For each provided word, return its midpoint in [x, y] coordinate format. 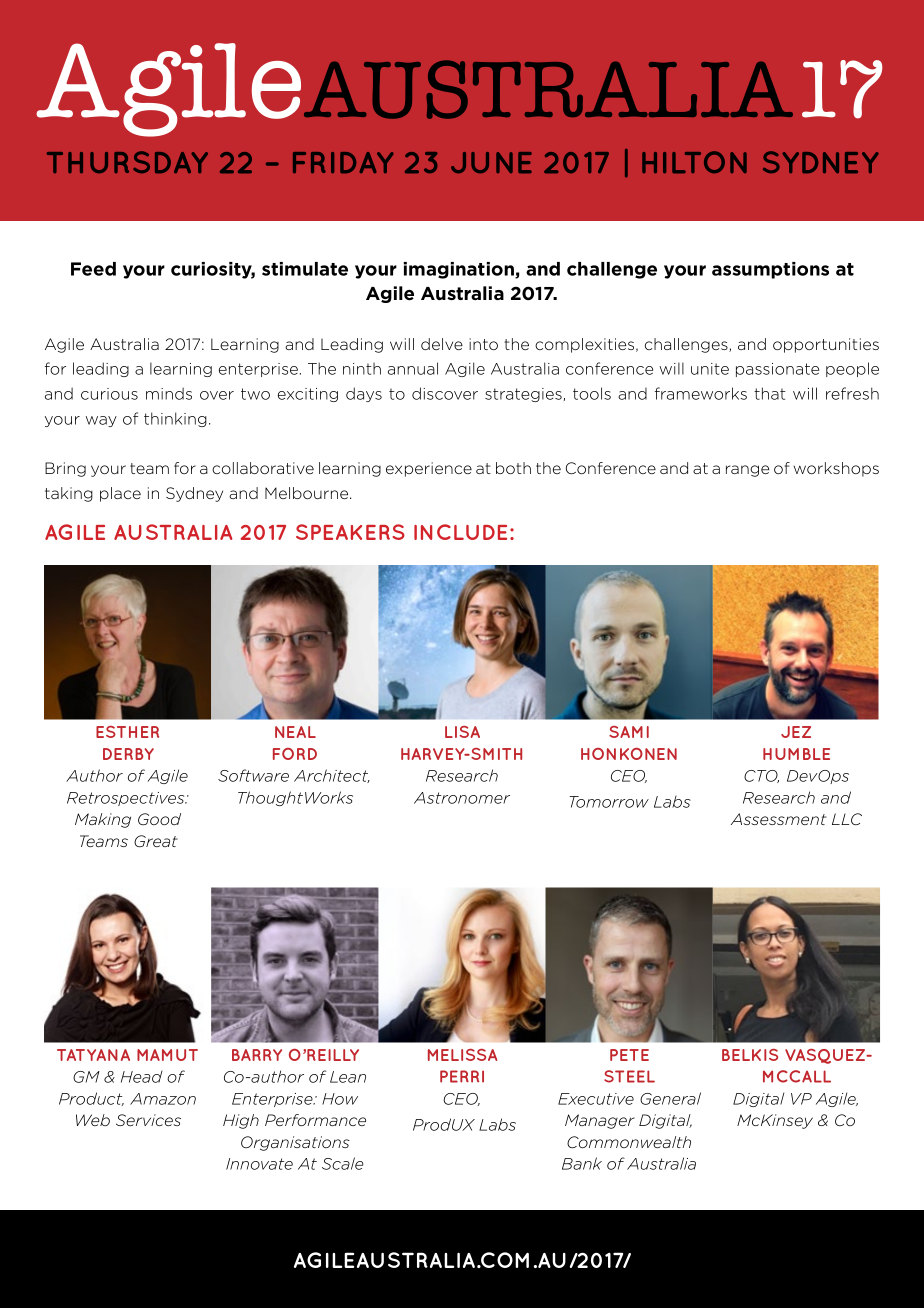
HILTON [694, 162]
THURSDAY [127, 162]
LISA [462, 732]
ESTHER [127, 732]
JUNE [491, 162]
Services [148, 1120]
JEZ [796, 732]
